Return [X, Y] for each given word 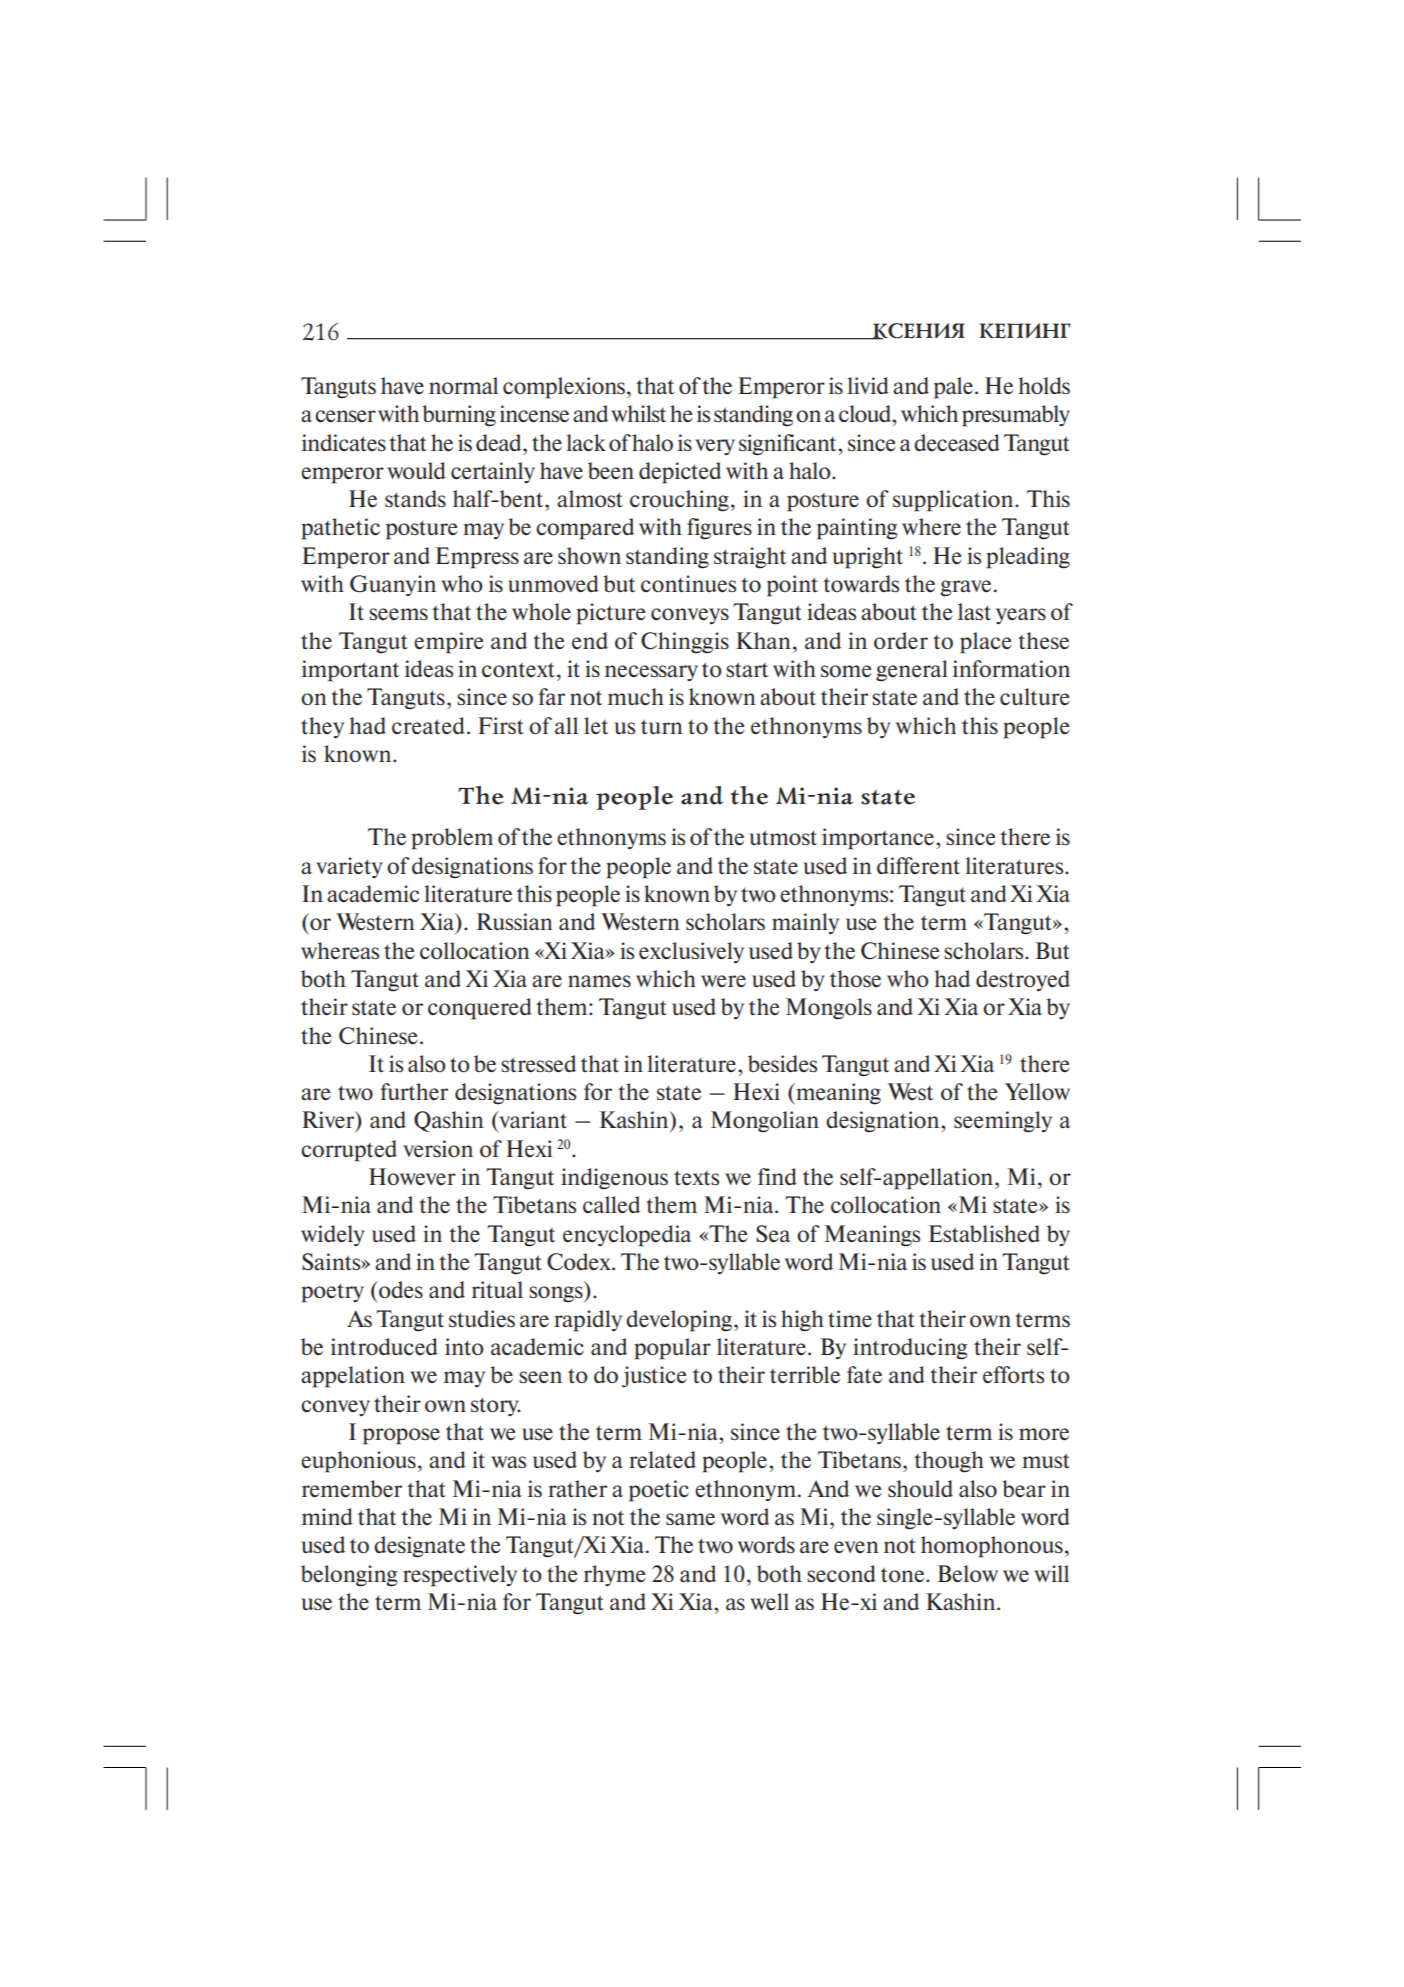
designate [419, 1547]
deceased [957, 443]
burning [459, 416]
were [723, 981]
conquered [480, 1009]
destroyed [1023, 980]
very [715, 447]
